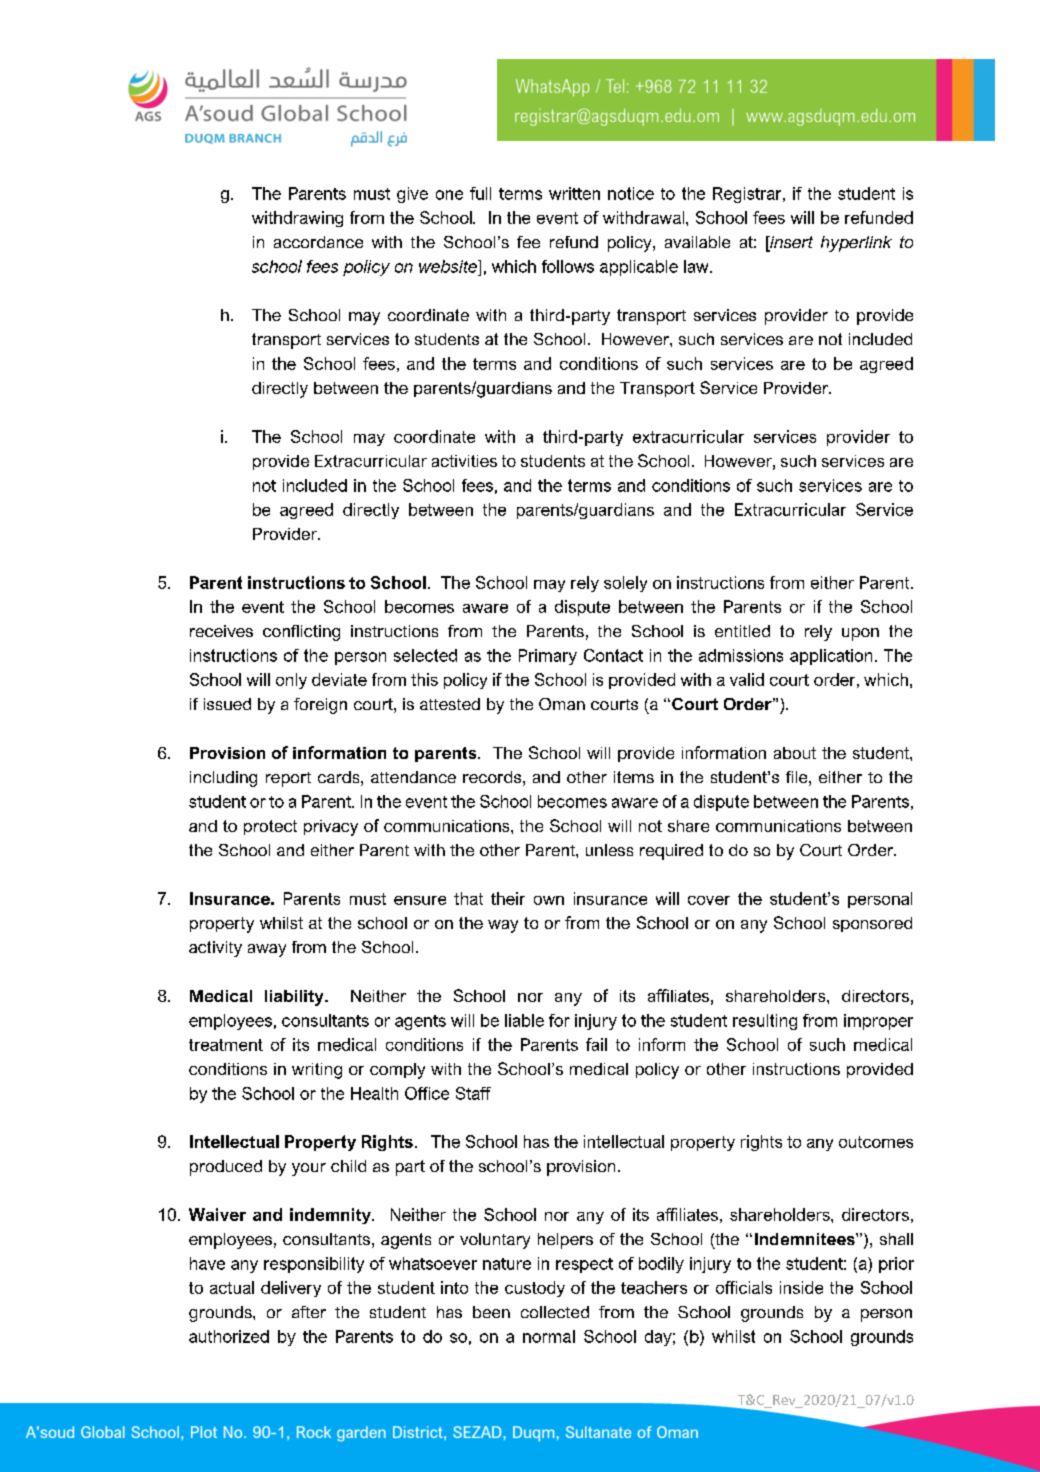 This screenshot has height=1472, width=1040. Describe the element at coordinates (790, 243) in the screenshot. I see `insert` at that location.
